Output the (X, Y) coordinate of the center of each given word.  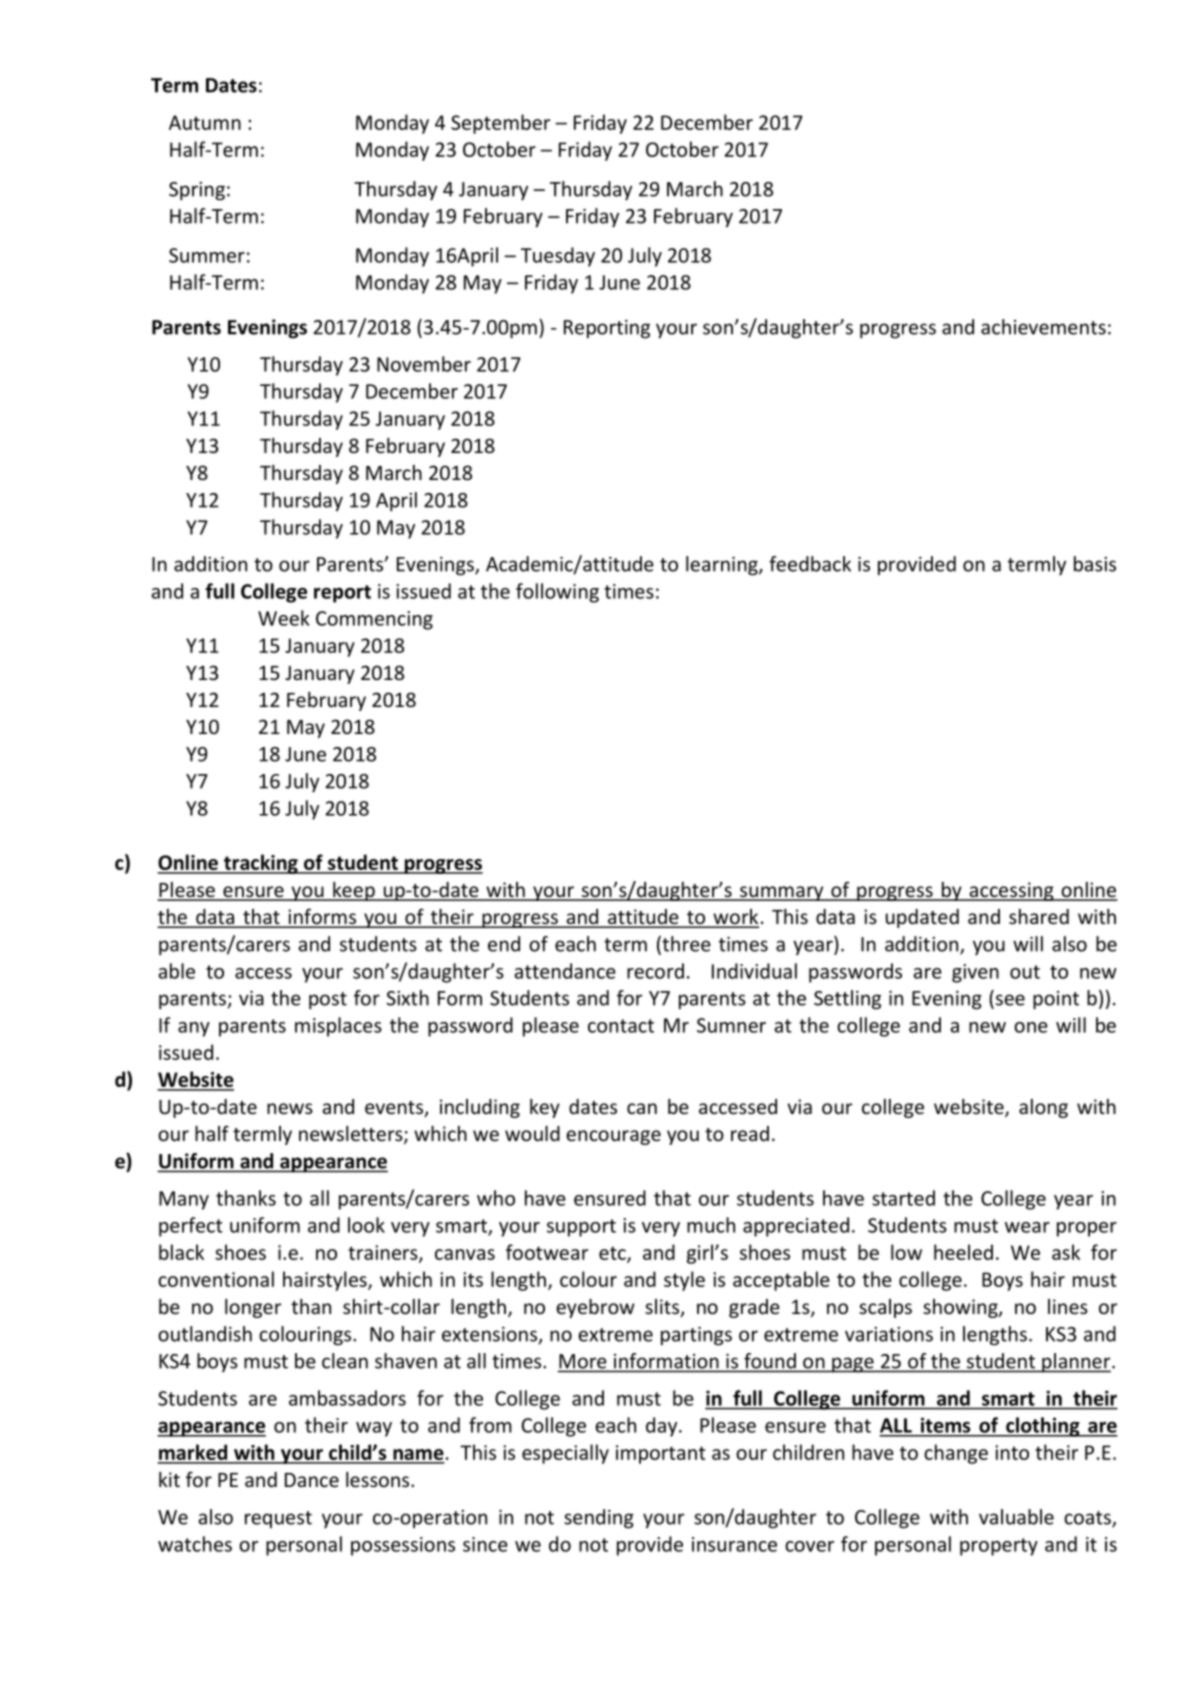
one (1031, 1027)
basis (1095, 564)
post (328, 1001)
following (557, 593)
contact (621, 1026)
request (278, 1519)
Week (284, 618)
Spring (197, 191)
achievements (1043, 327)
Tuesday (558, 257)
